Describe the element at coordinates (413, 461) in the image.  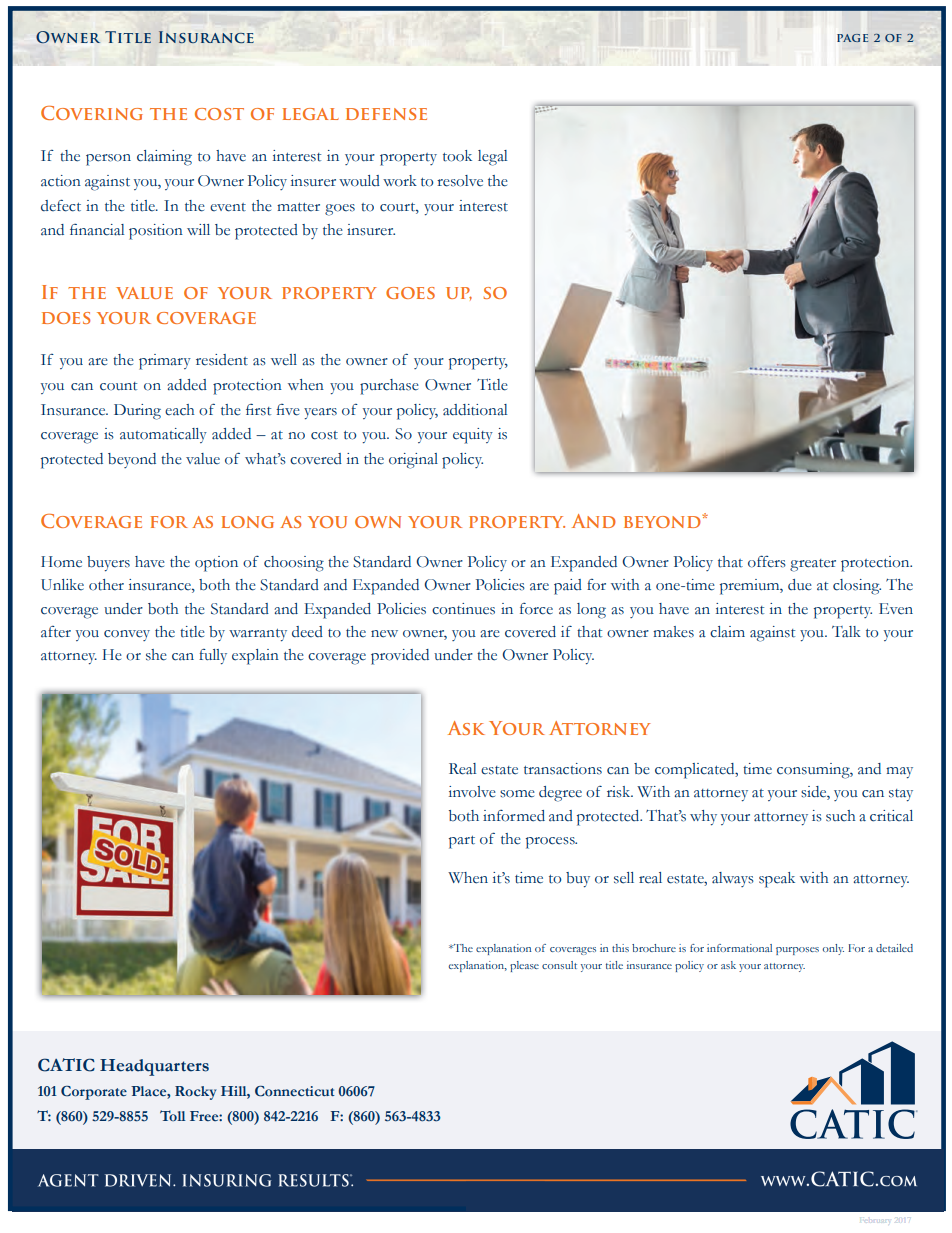
I see `original` at that location.
